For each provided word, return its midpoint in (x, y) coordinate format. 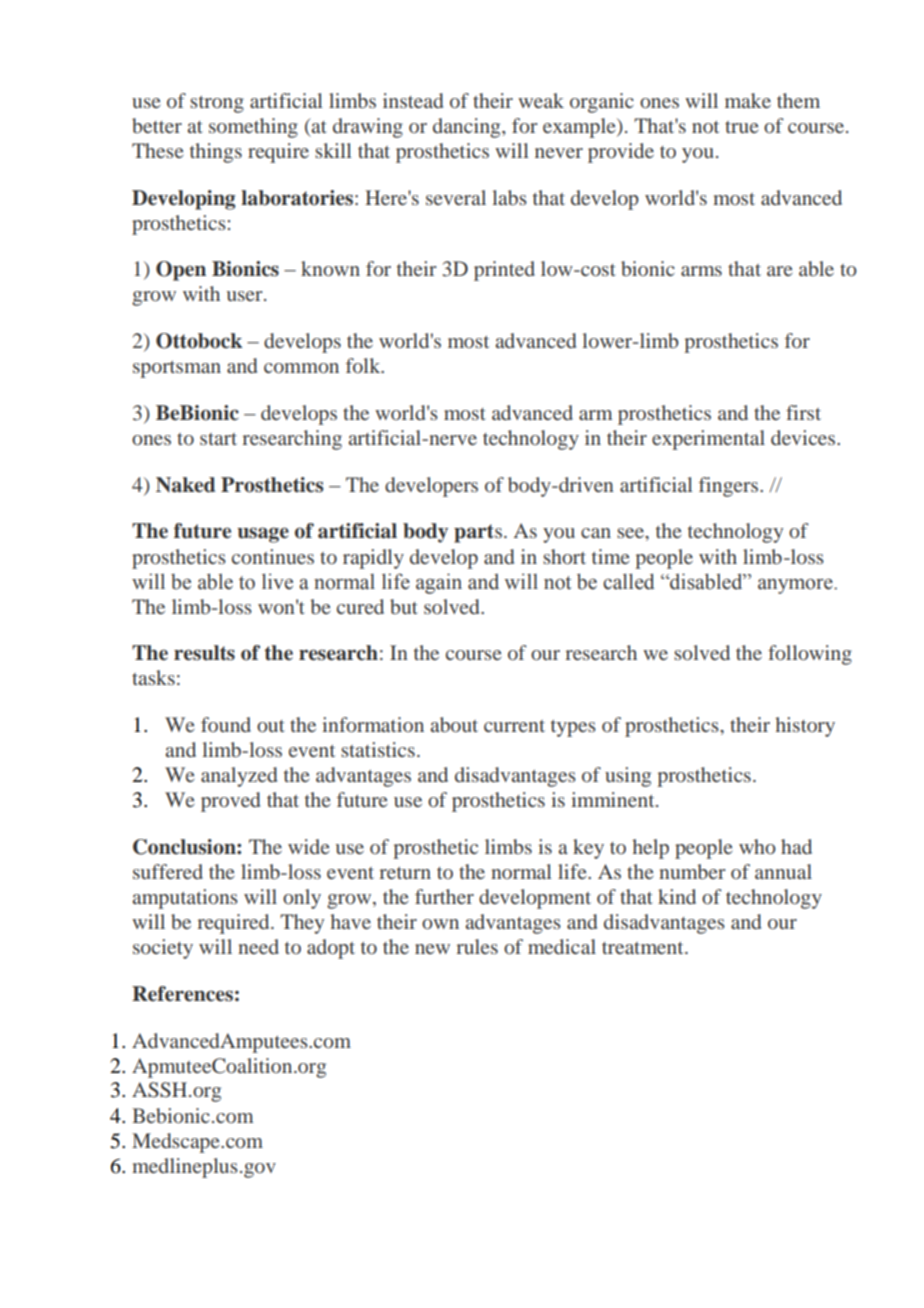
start (218, 439)
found (226, 724)
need (258, 946)
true (741, 127)
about (454, 724)
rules (477, 946)
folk (364, 365)
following (810, 655)
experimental (708, 440)
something (253, 128)
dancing (468, 128)
